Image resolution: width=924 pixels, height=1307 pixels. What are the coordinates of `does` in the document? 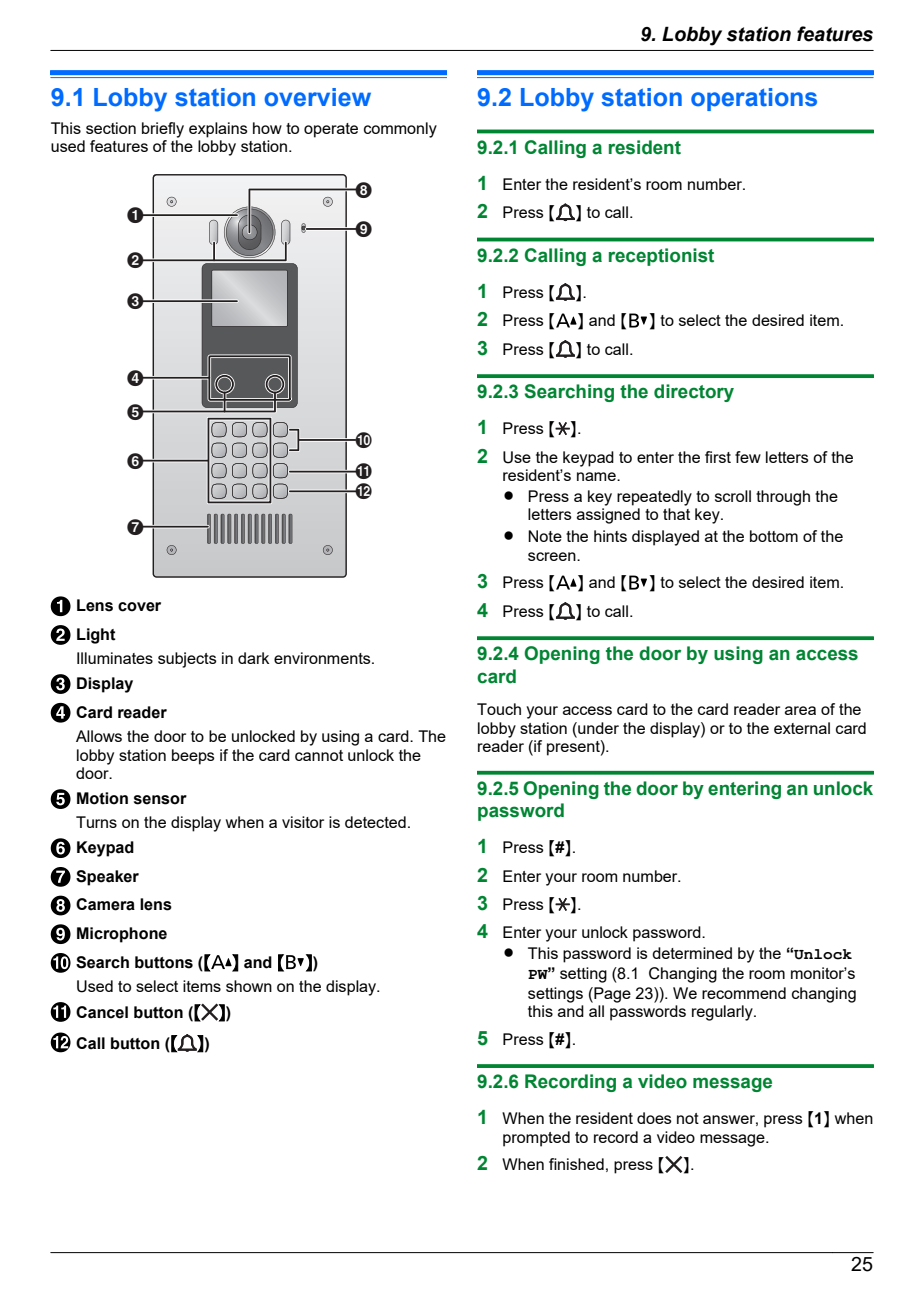 It's located at (654, 1118).
